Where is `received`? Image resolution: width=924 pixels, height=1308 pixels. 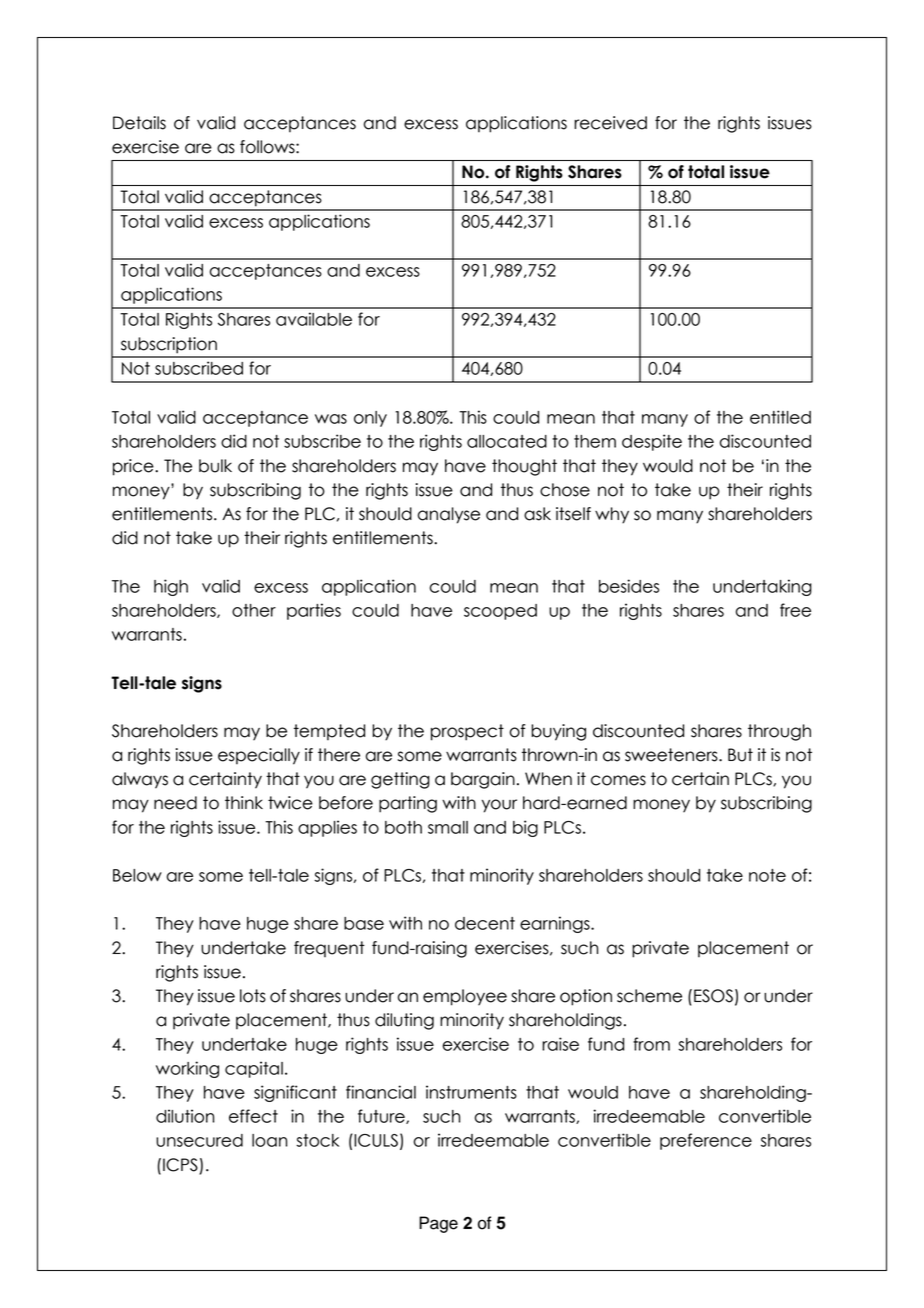 received is located at coordinates (610, 123).
